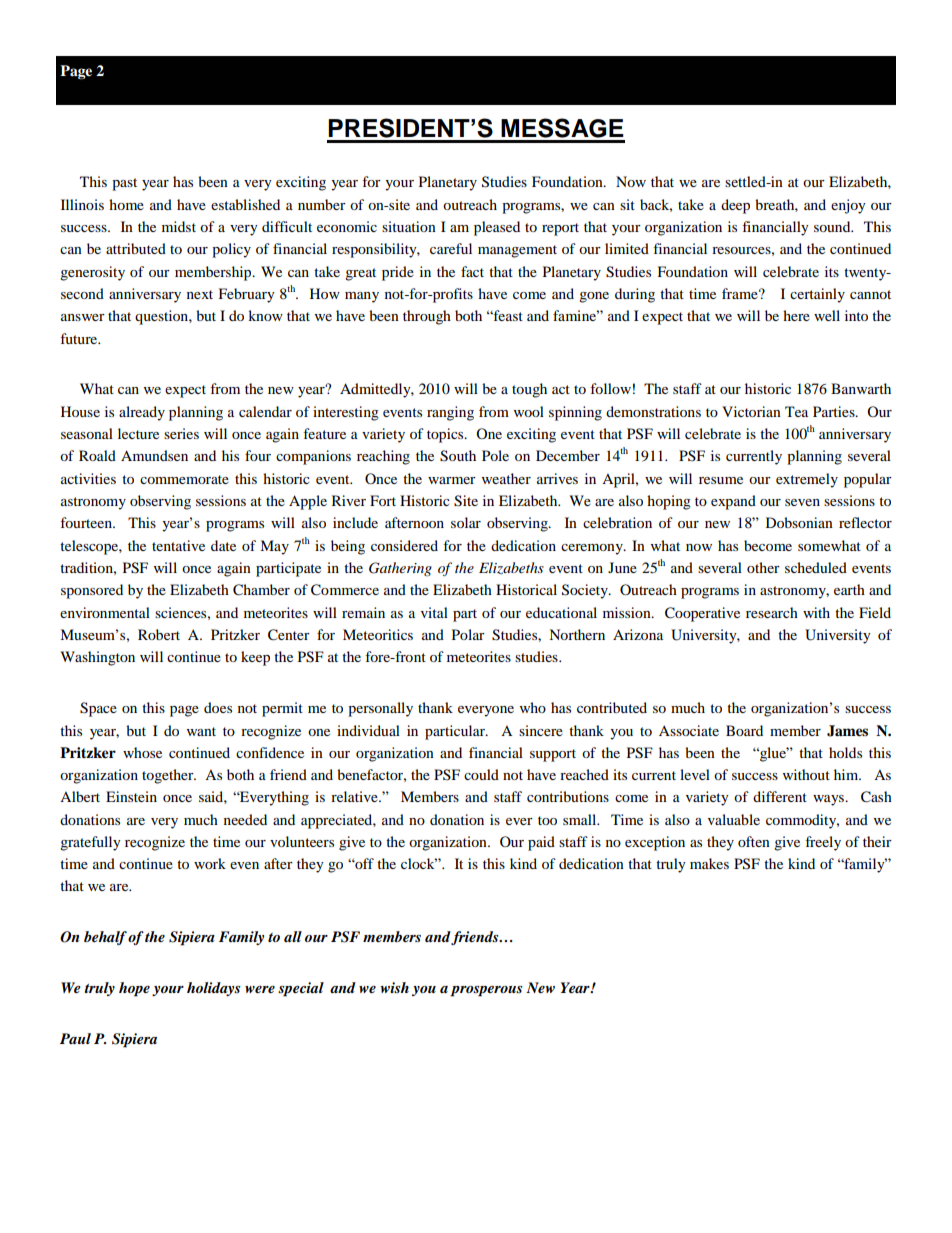 The image size is (952, 1233). I want to click on ranging, so click(450, 413).
